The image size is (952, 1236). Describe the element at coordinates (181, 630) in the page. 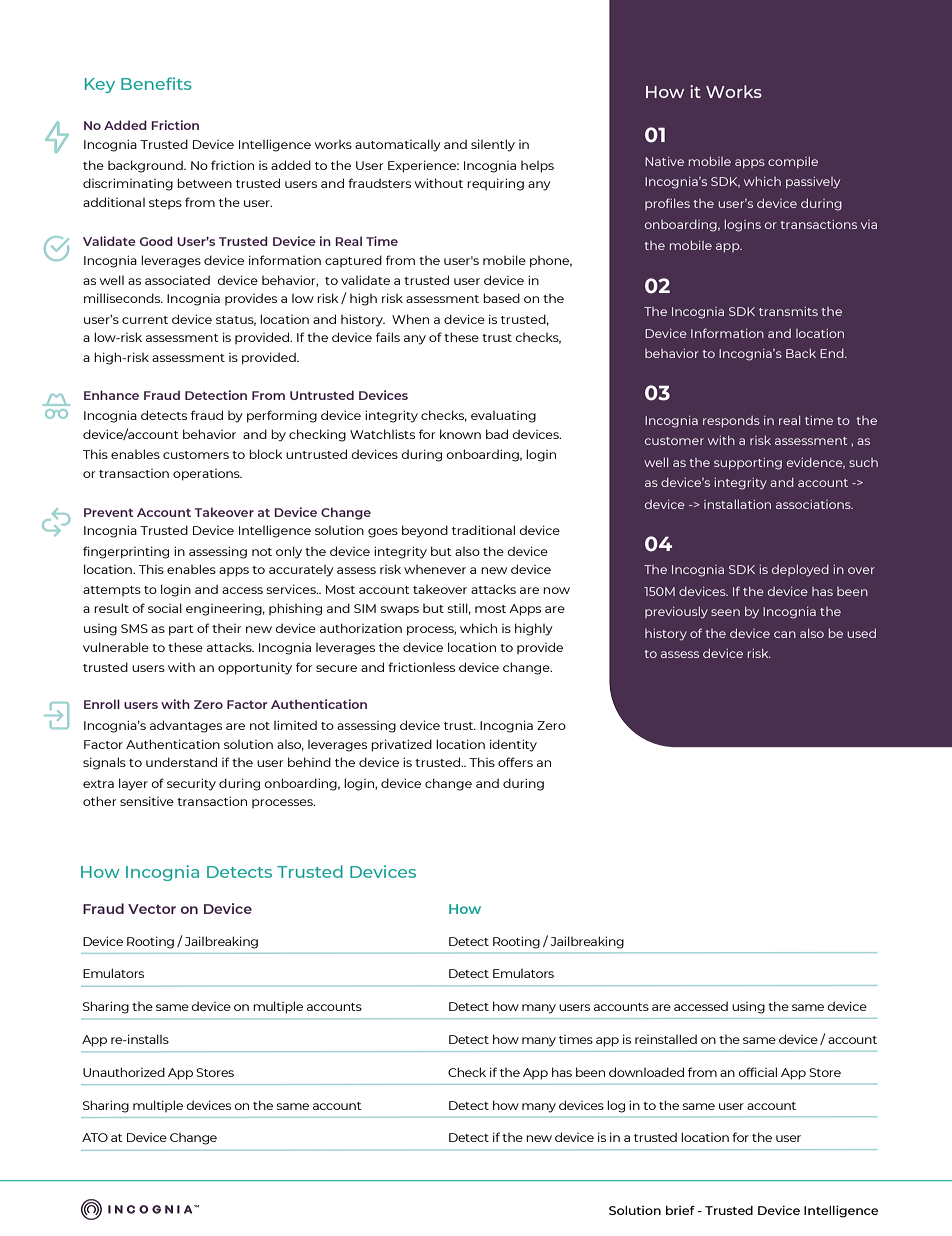

I see `part` at that location.
